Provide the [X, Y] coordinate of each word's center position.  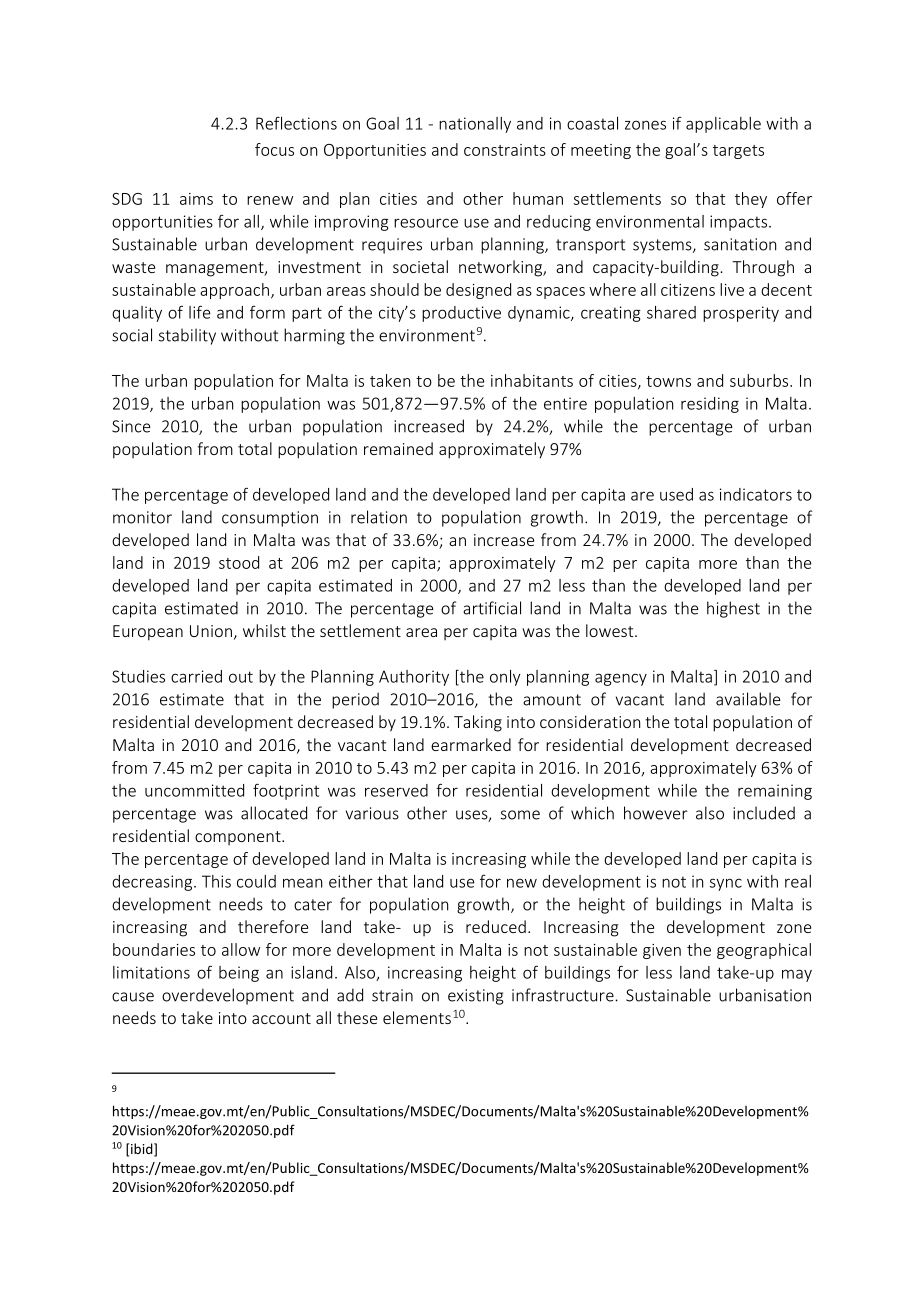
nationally [475, 125]
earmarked [471, 744]
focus [274, 149]
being [239, 974]
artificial [492, 608]
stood [239, 562]
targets [738, 152]
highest [733, 609]
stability [187, 336]
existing [476, 997]
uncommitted [194, 790]
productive [461, 314]
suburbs [760, 380]
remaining [775, 792]
